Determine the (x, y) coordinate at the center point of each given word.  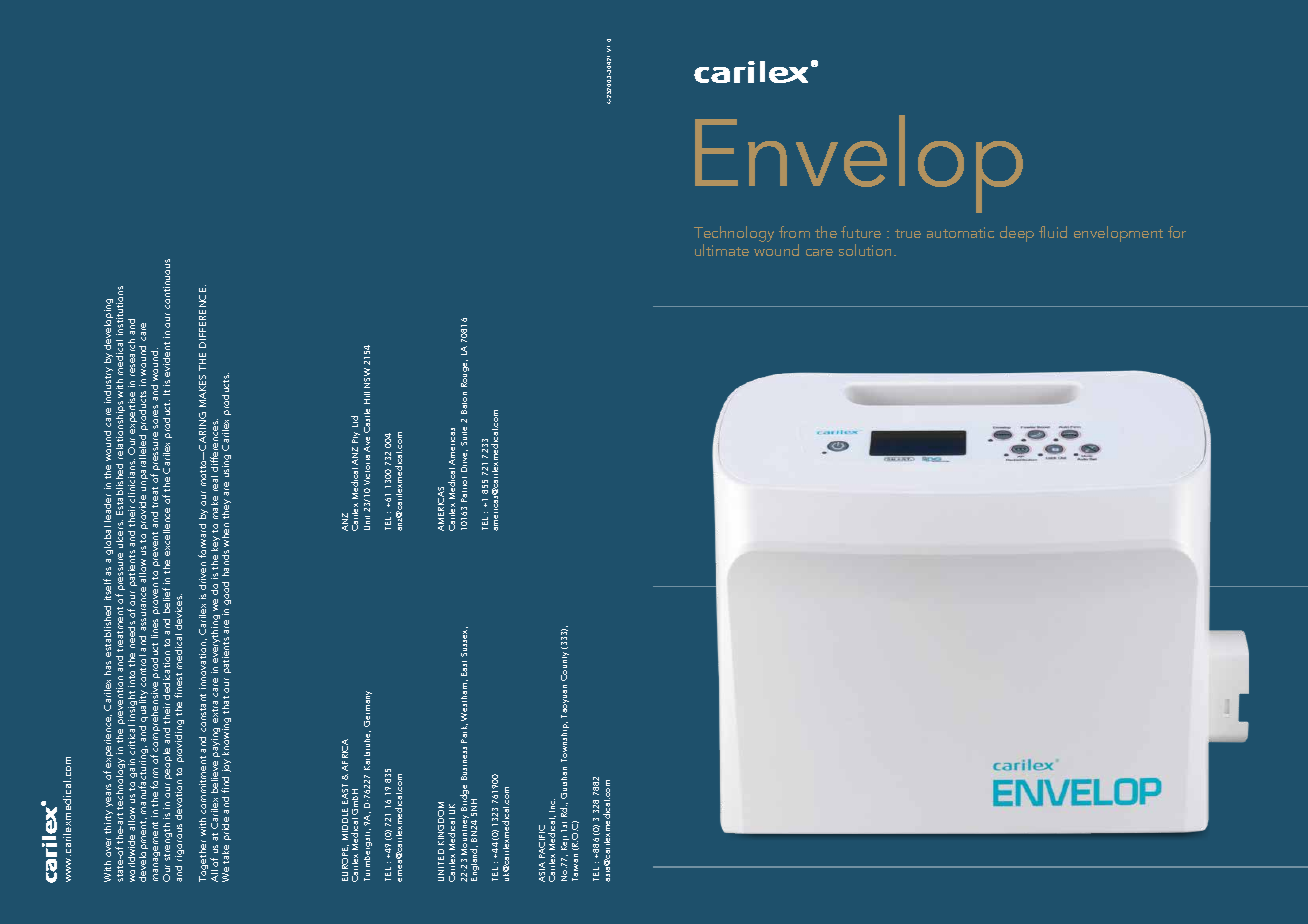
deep (1017, 234)
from (794, 232)
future (861, 232)
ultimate (722, 250)
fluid (1053, 232)
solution (865, 250)
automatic (960, 232)
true (908, 233)
